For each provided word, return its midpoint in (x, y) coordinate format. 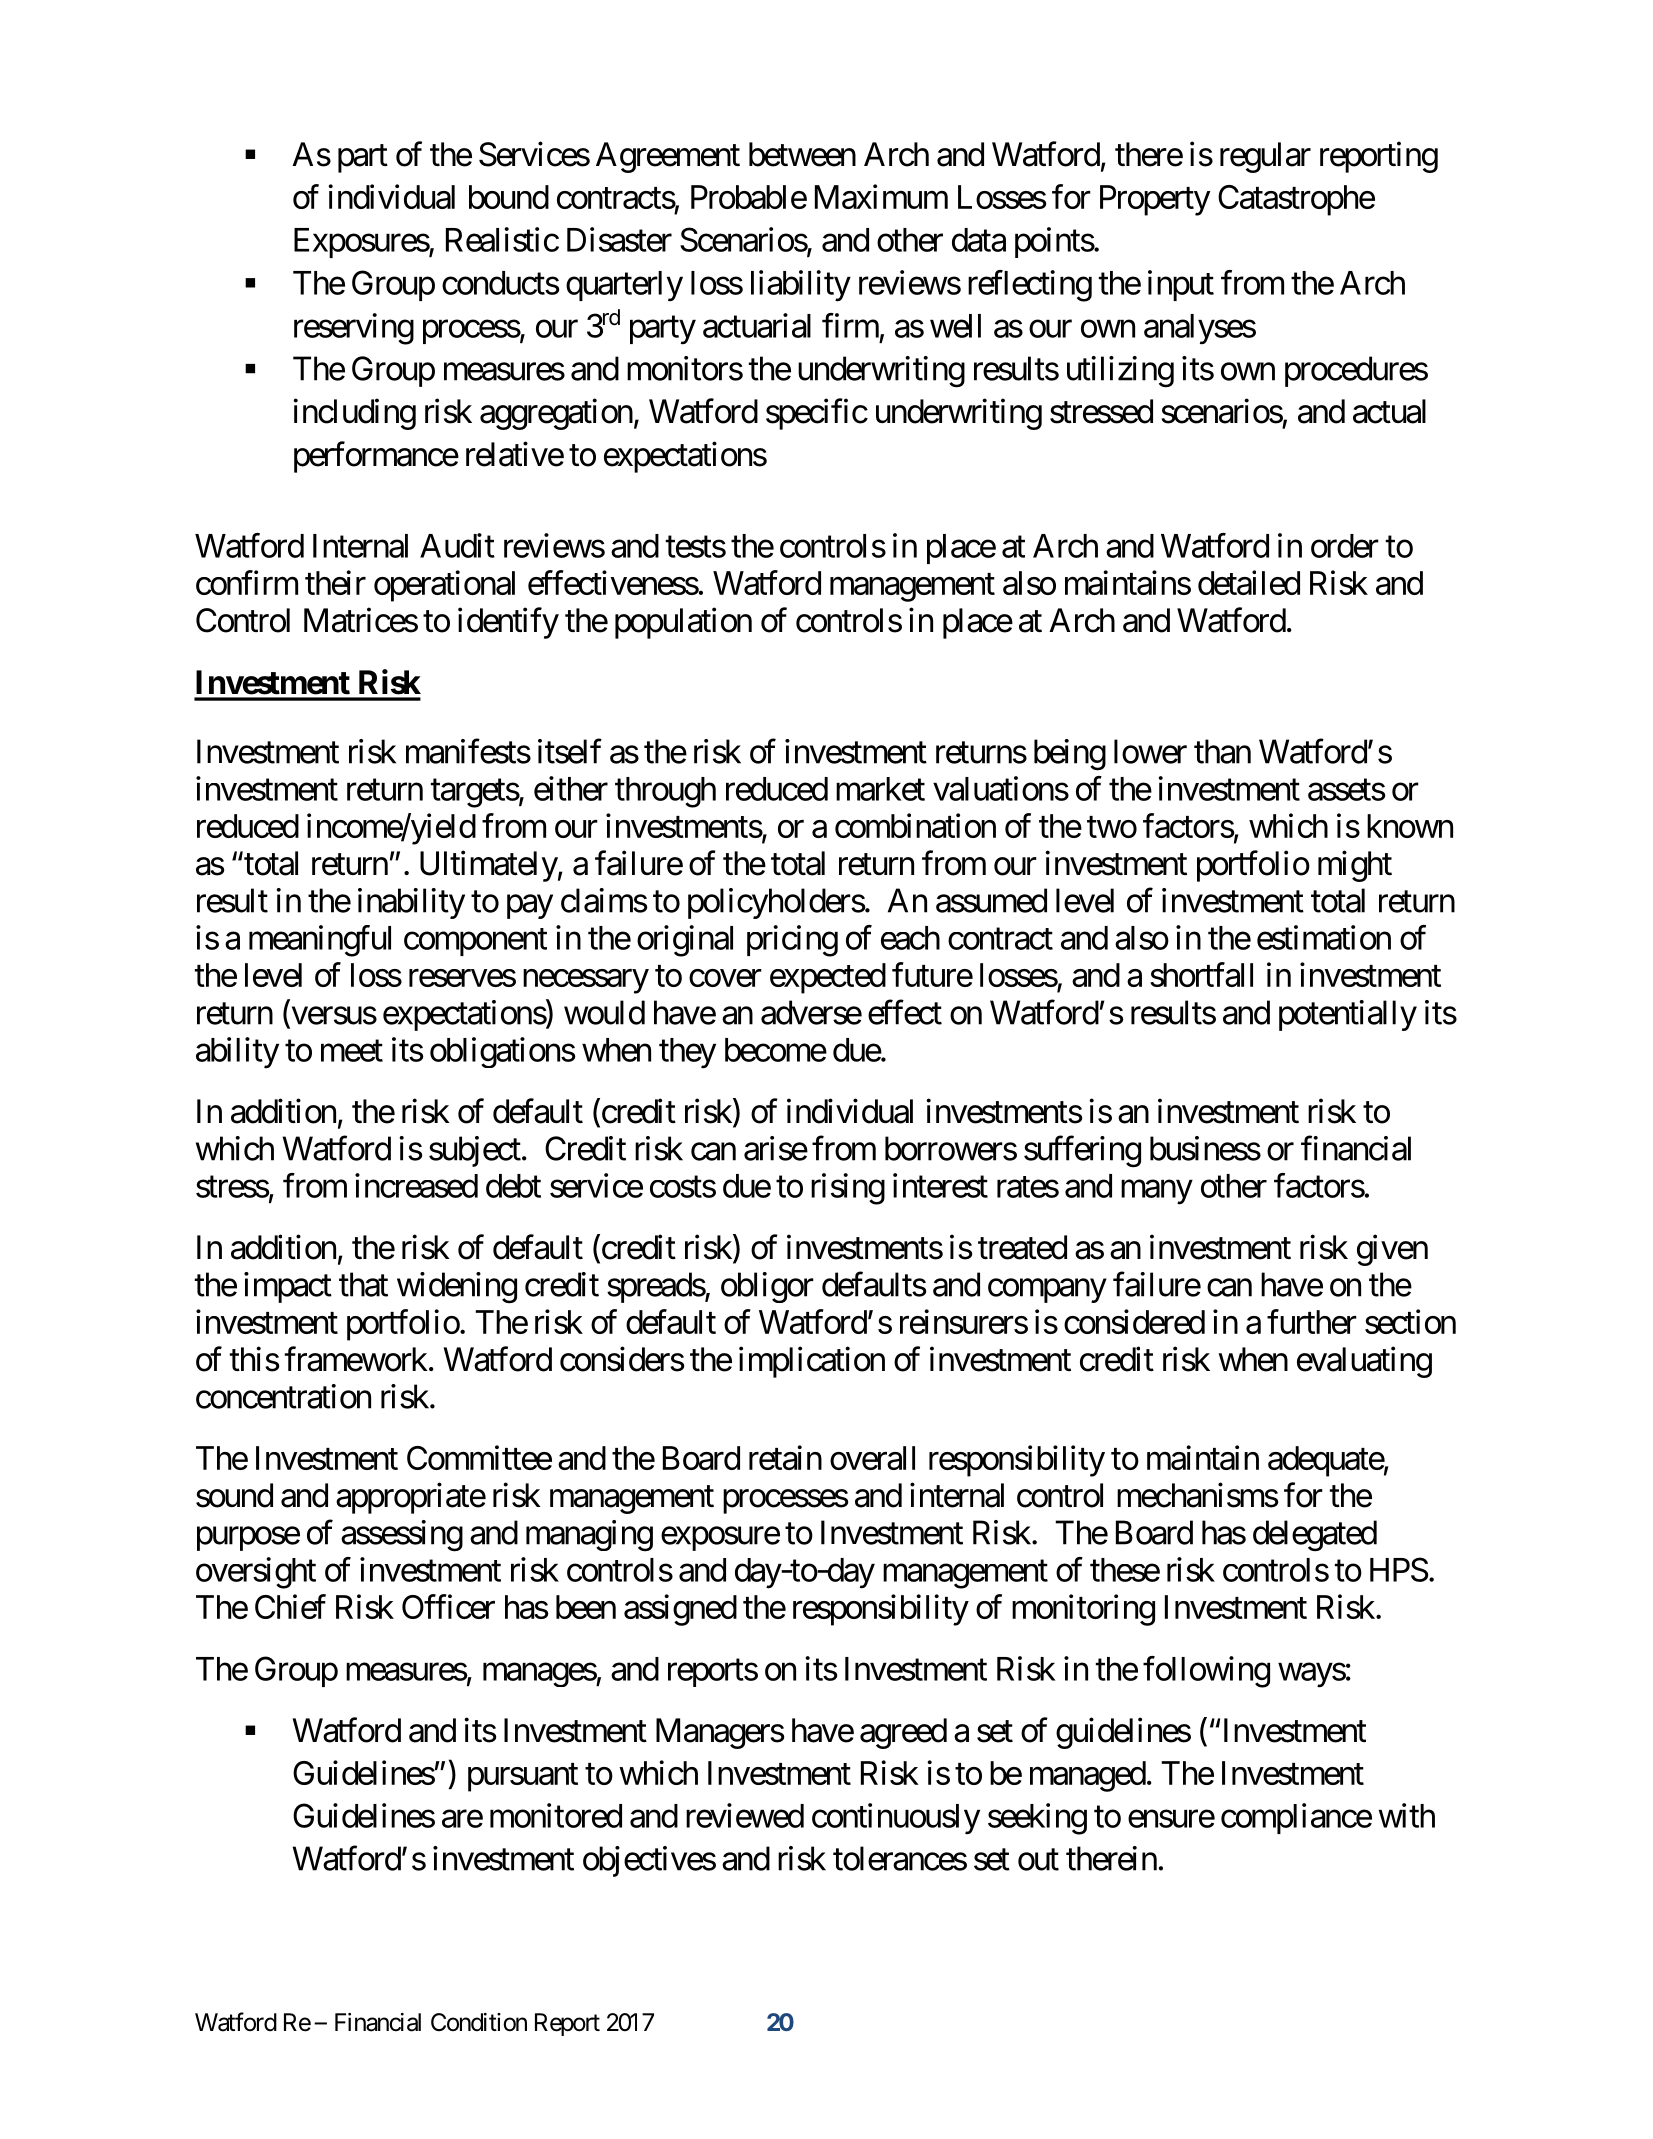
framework (356, 1359)
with (1407, 1815)
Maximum (881, 196)
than (1222, 751)
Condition (479, 2022)
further (1312, 1321)
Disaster (619, 239)
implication (812, 1362)
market (880, 789)
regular (1265, 157)
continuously (896, 1819)
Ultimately (489, 866)
